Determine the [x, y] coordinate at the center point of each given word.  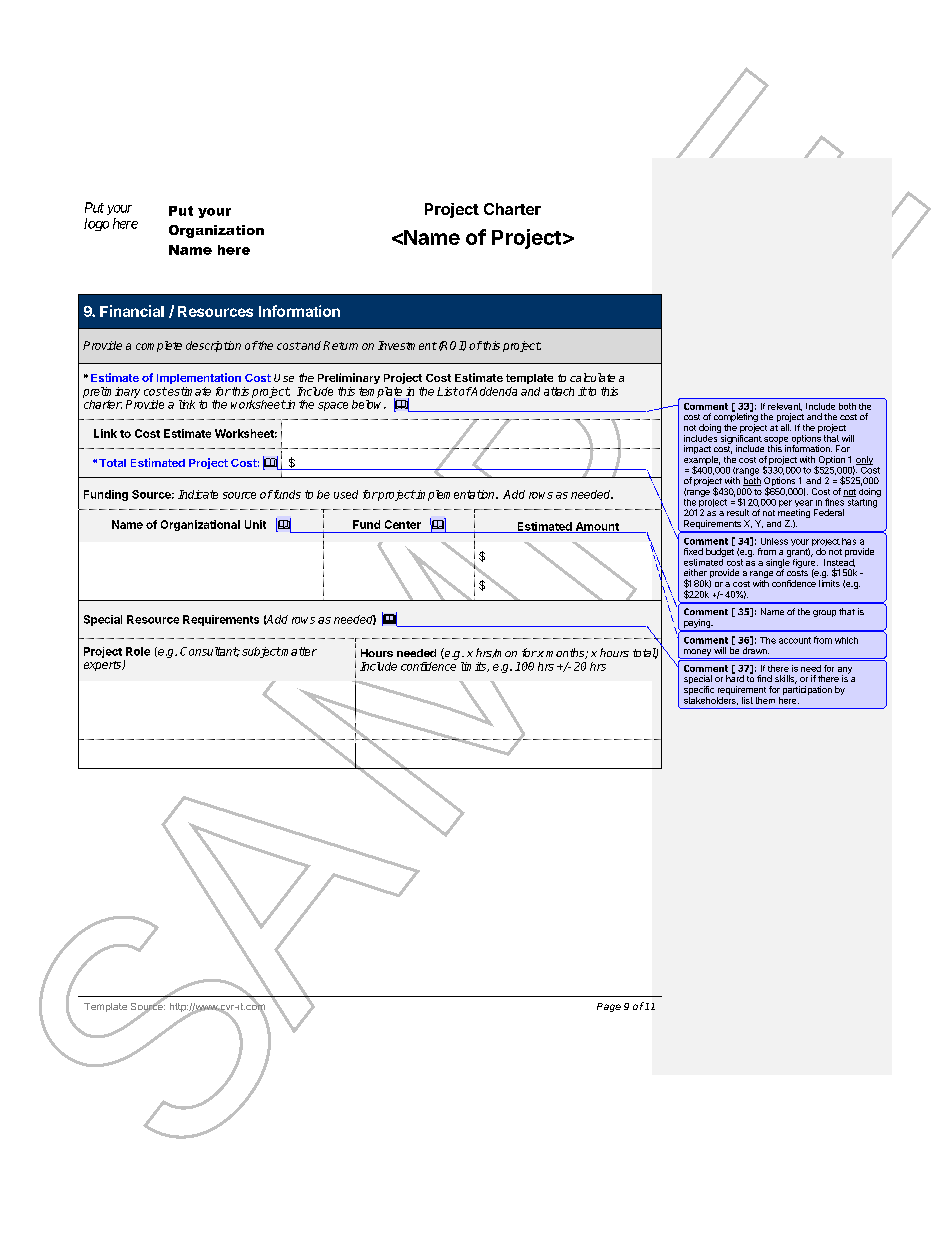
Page [609, 1007]
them [765, 700]
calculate [592, 377]
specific [699, 690]
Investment [407, 345]
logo [96, 224]
